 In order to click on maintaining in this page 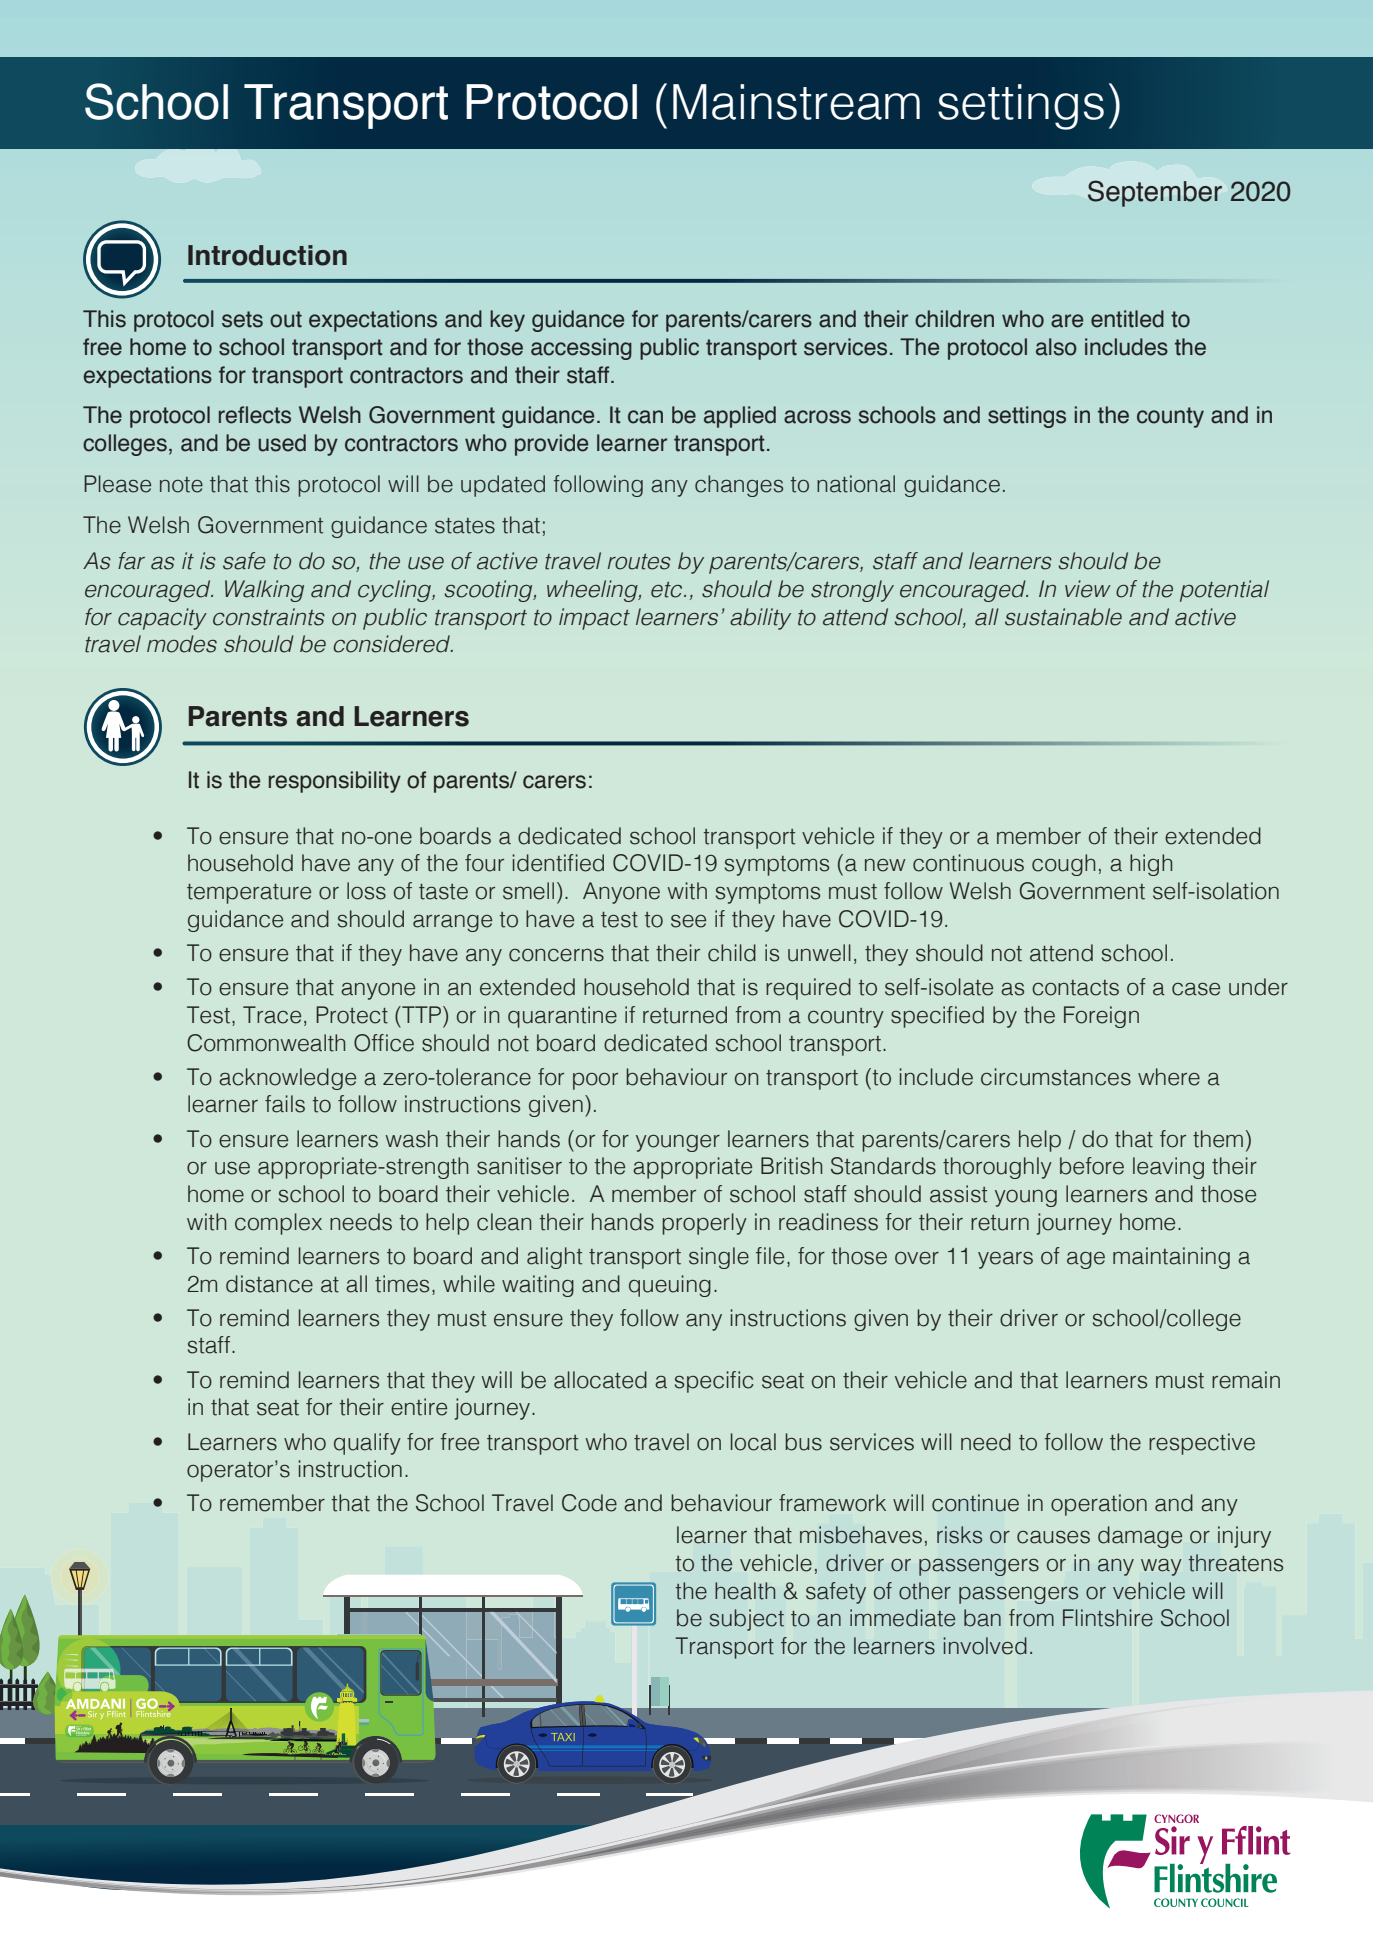, I will do `click(1171, 1258)`.
